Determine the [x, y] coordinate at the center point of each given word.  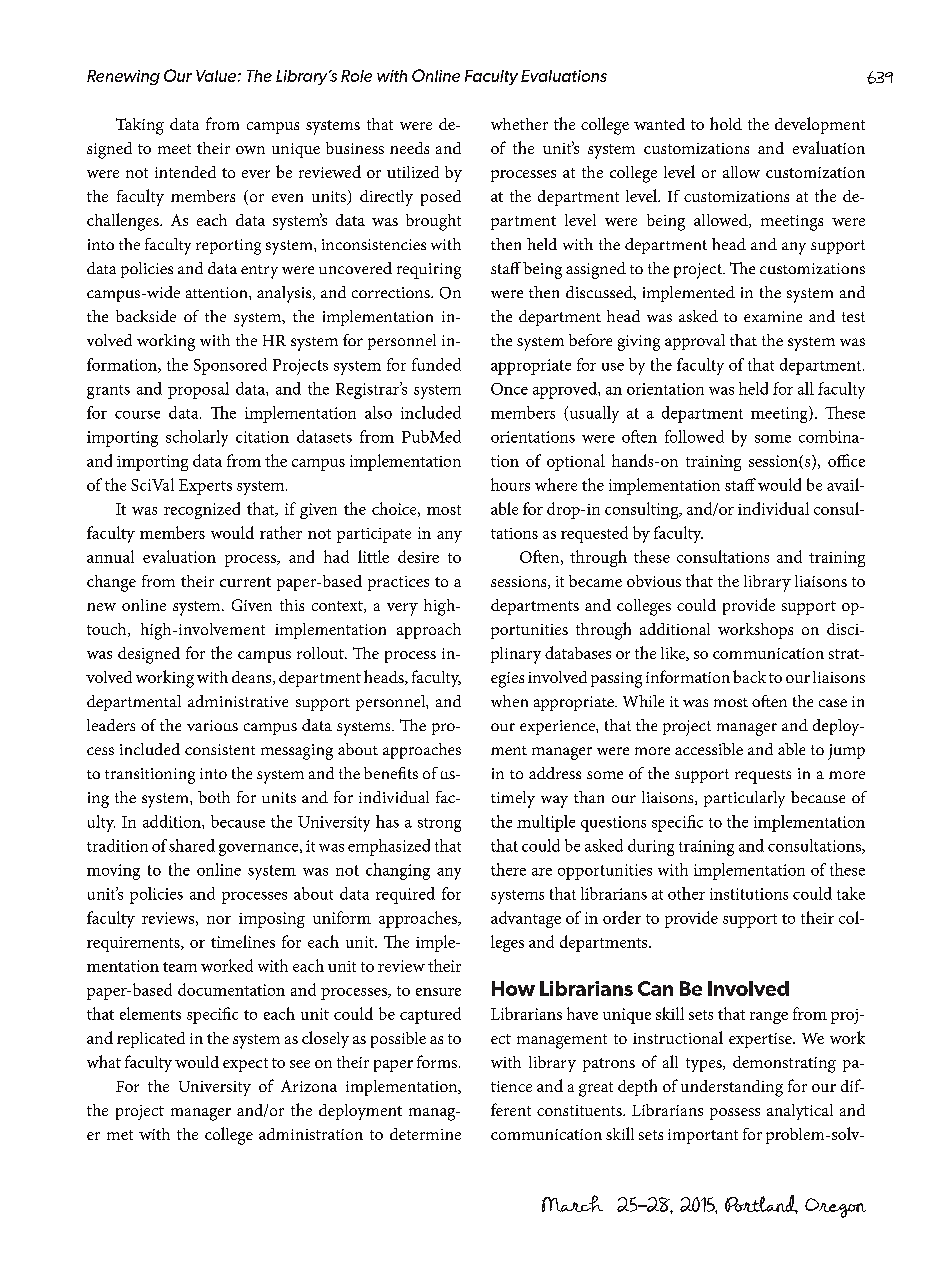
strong [439, 825]
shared [192, 845]
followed [694, 436]
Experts [205, 487]
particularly [744, 799]
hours [510, 484]
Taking [140, 126]
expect [245, 1065]
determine [425, 1134]
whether [519, 124]
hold [726, 123]
